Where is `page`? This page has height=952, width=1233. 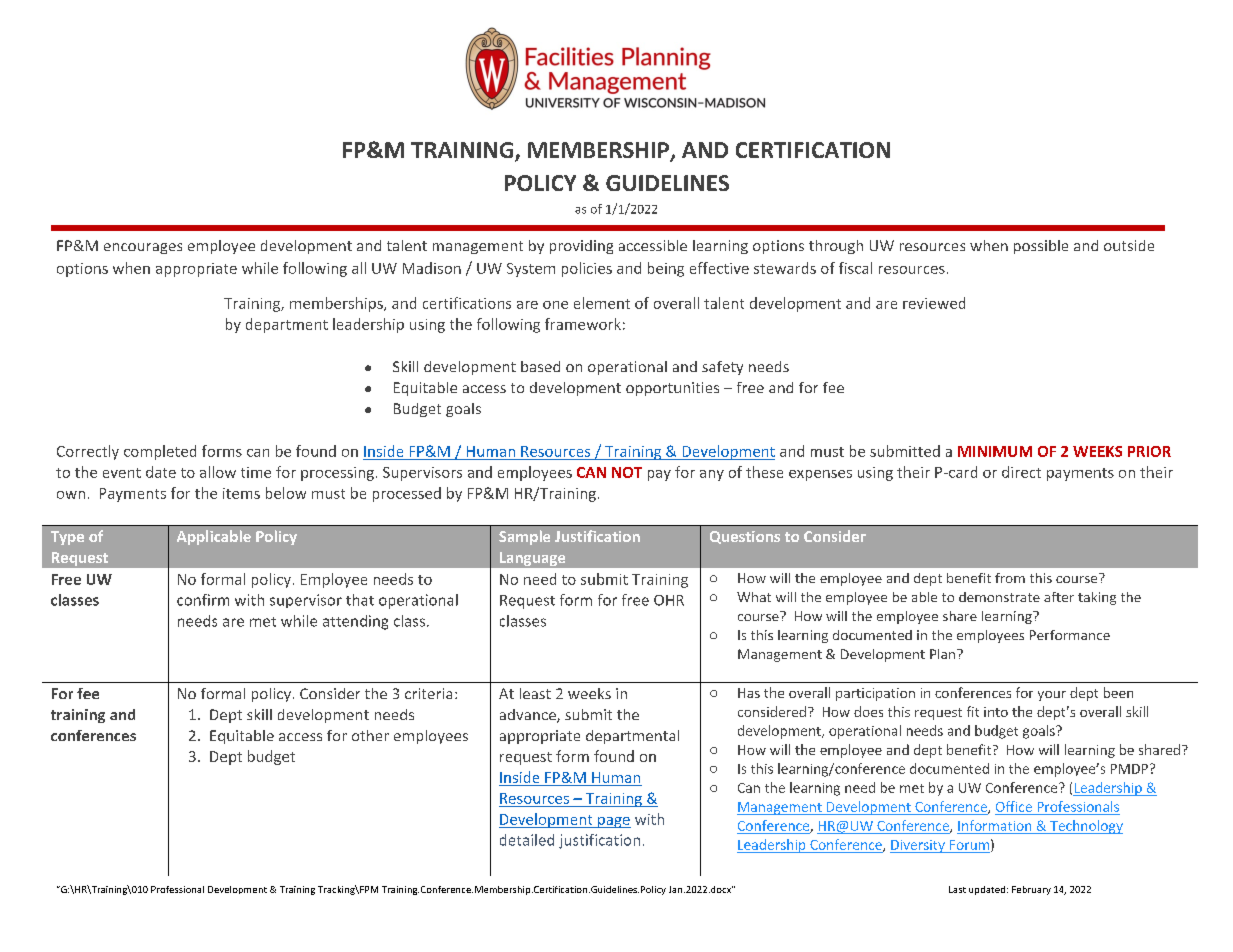
page is located at coordinates (613, 822).
